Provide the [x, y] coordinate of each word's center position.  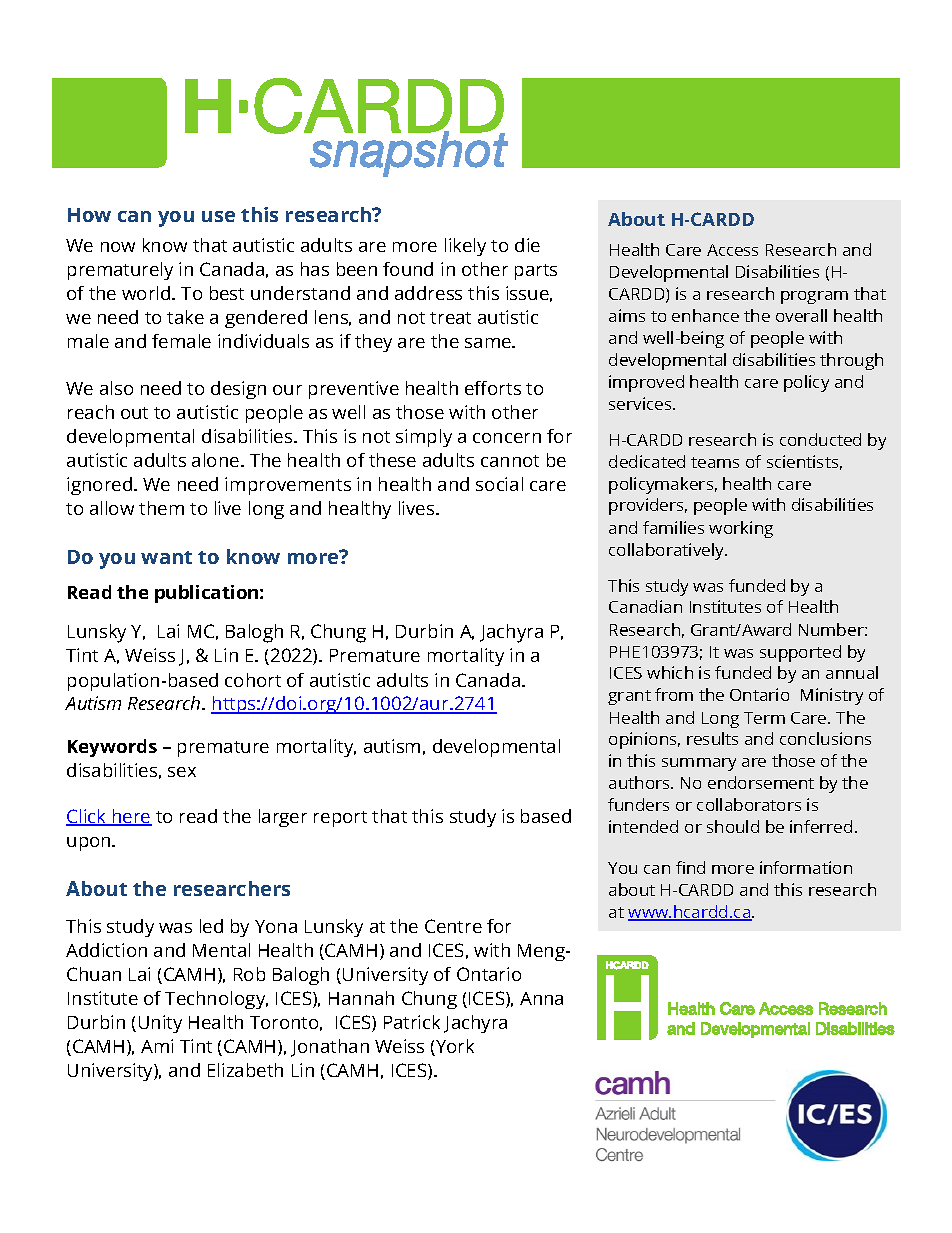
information [806, 867]
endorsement [761, 782]
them [161, 508]
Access [732, 250]
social [499, 484]
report [340, 819]
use [218, 216]
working [741, 529]
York [454, 1047]
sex [182, 772]
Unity [160, 1024]
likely [465, 247]
